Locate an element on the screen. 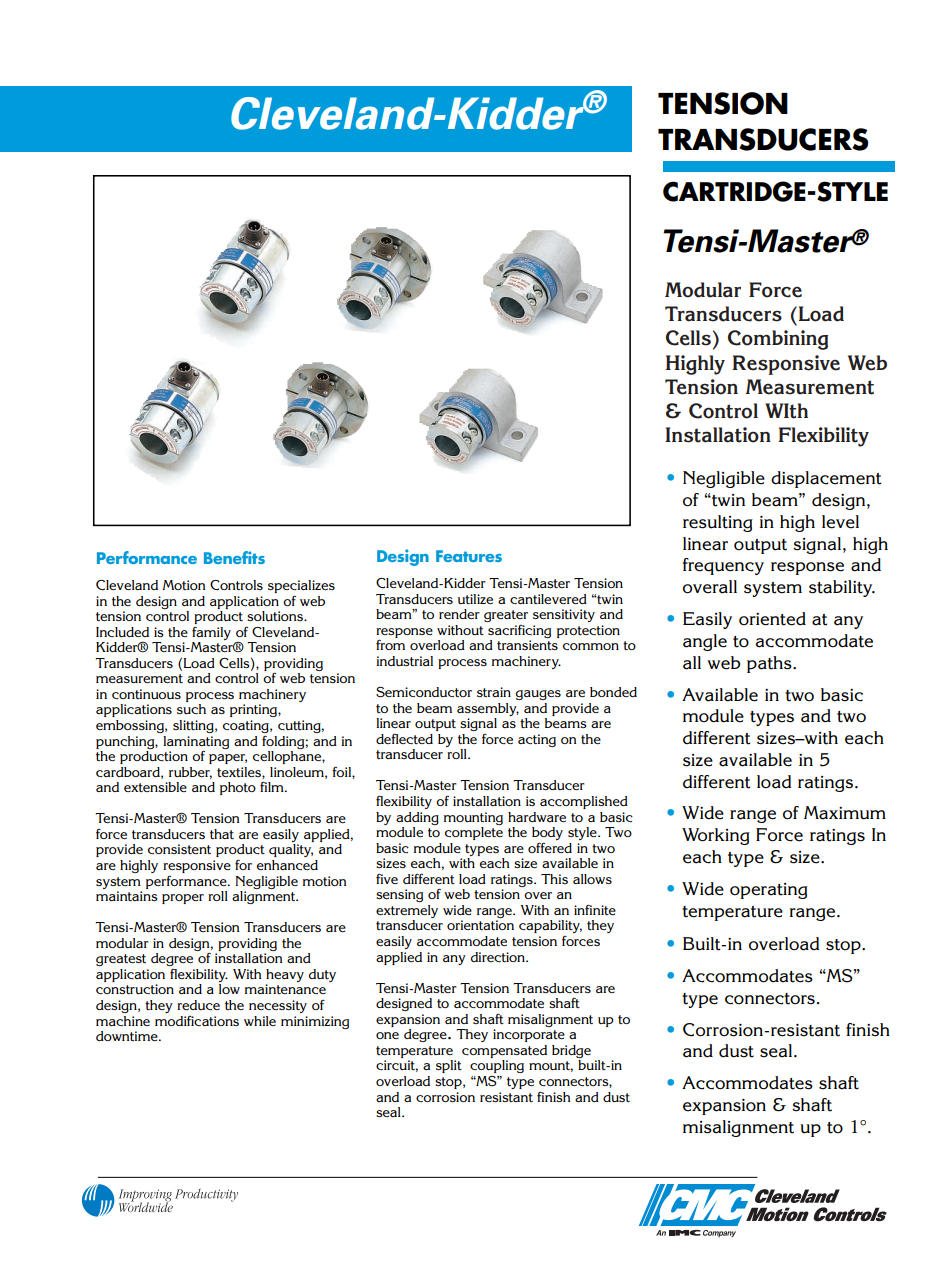  utilize is located at coordinates (475, 599).
